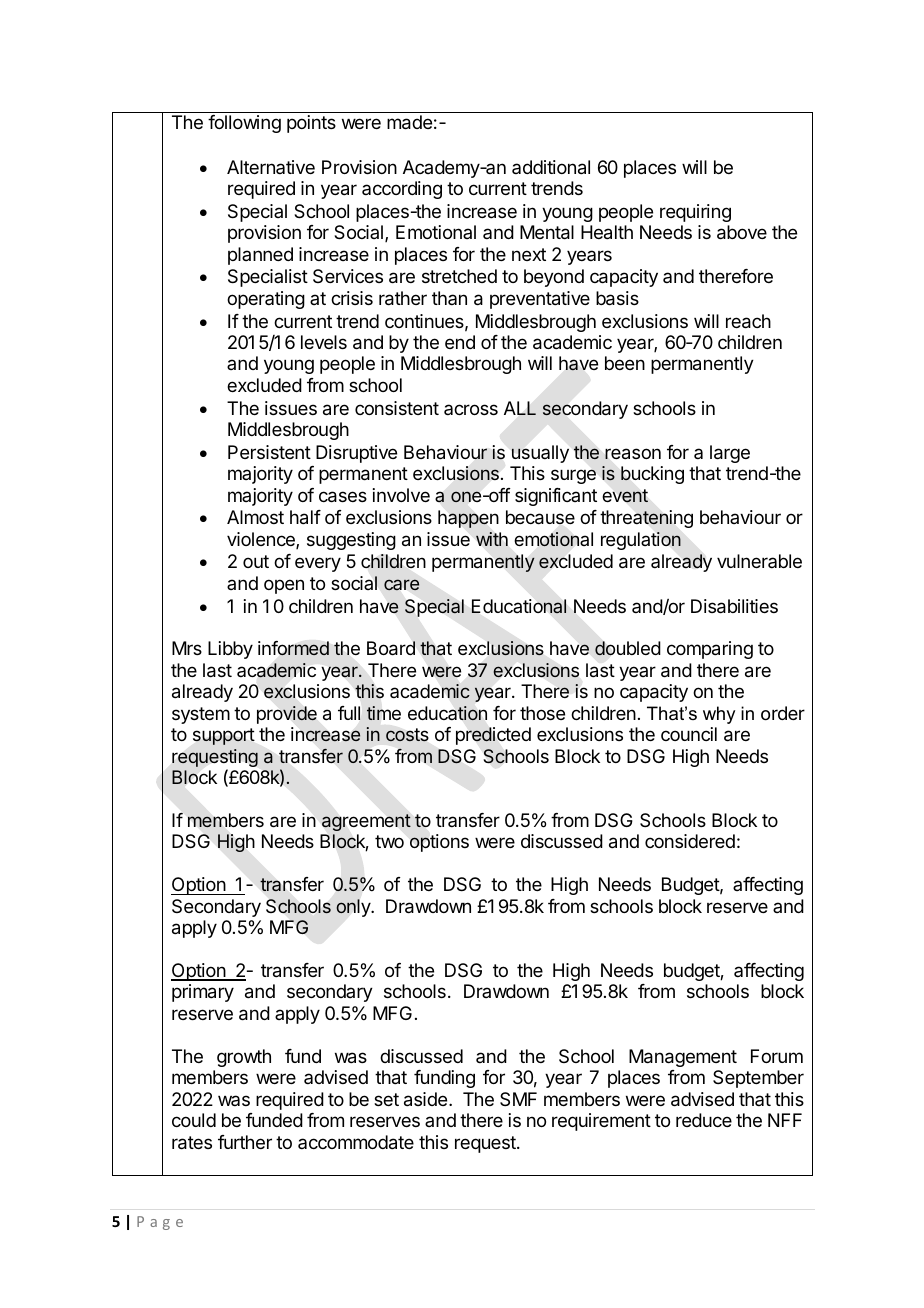 This screenshot has height=1308, width=924. Describe the element at coordinates (389, 841) in the screenshot. I see `two` at that location.
